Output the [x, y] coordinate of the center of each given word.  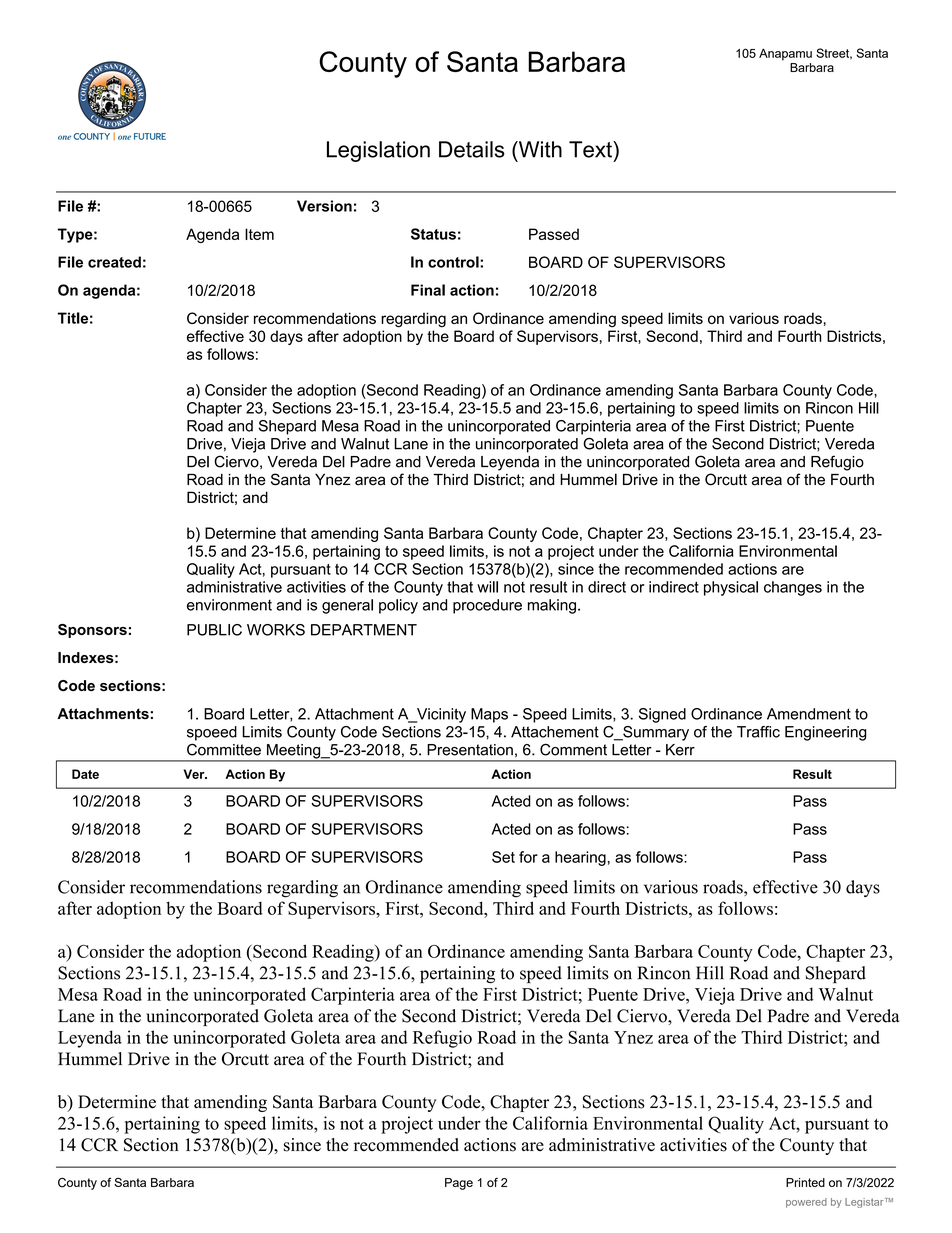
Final [428, 290]
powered [806, 1203]
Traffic [758, 732]
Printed [805, 1182]
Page [459, 1184]
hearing [580, 858]
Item [259, 234]
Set [503, 857]
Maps [489, 715]
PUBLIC [214, 630]
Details [472, 149]
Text [591, 149]
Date [85, 774]
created [114, 262]
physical [731, 588]
